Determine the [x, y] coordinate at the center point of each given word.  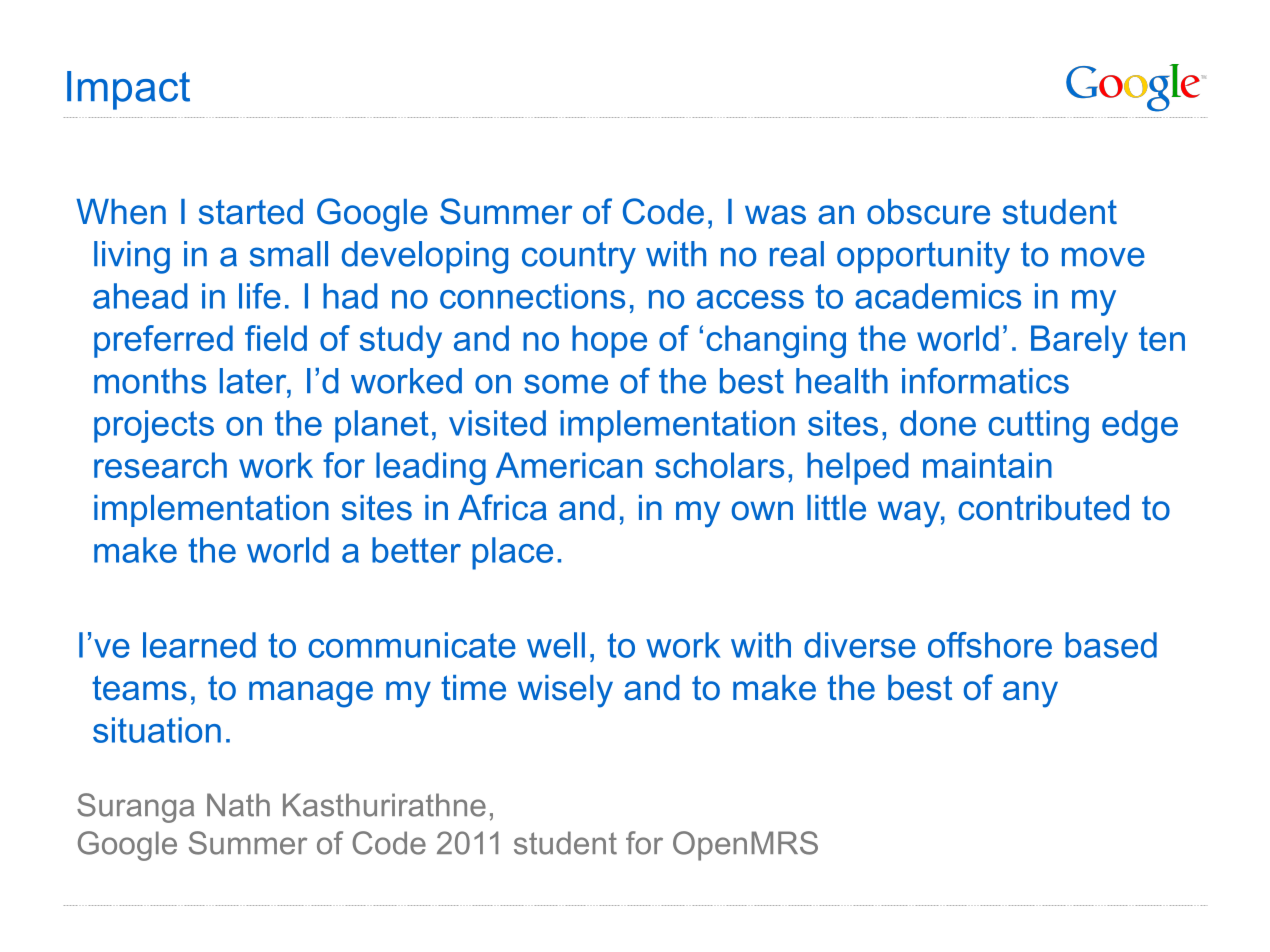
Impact [128, 90]
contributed [1043, 508]
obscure [928, 212]
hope [609, 341]
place [512, 553]
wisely [565, 691]
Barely [1079, 341]
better [416, 550]
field [276, 338]
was [775, 215]
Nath [238, 805]
